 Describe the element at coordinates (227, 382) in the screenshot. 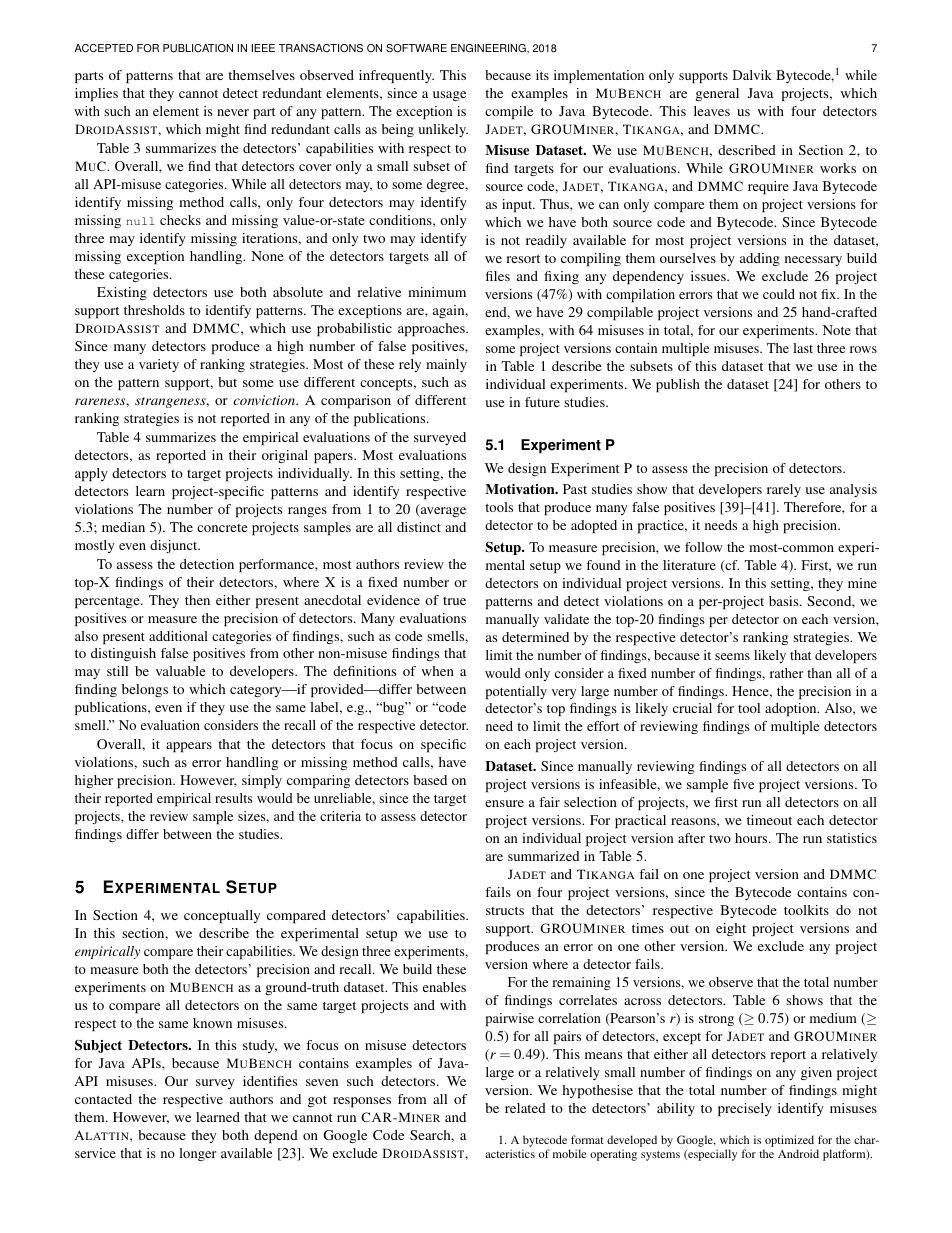

I see `but` at that location.
